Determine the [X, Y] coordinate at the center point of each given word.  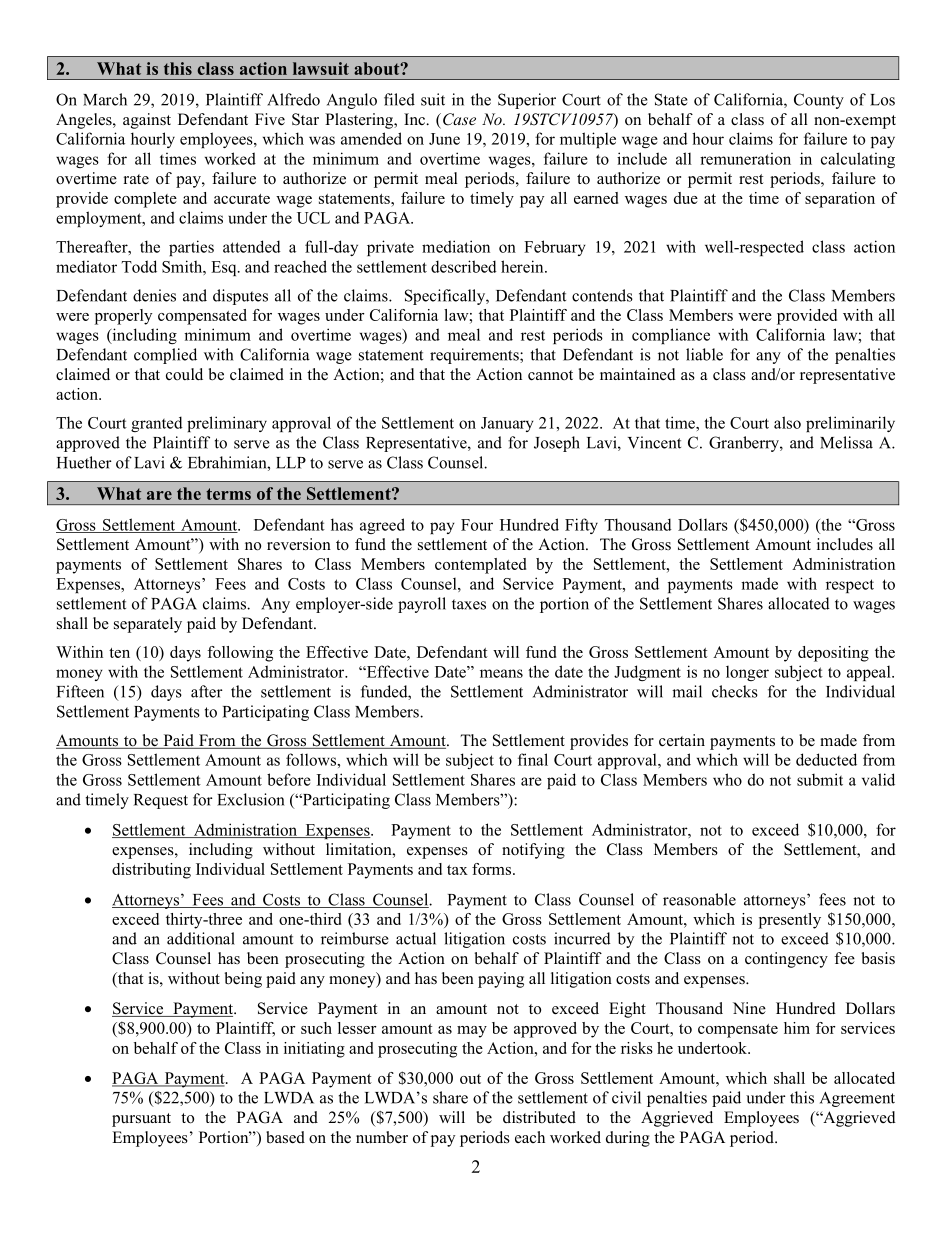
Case [459, 119]
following [240, 654]
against [147, 121]
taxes [469, 604]
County [819, 101]
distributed [539, 1117]
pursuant [141, 1120]
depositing [833, 654]
